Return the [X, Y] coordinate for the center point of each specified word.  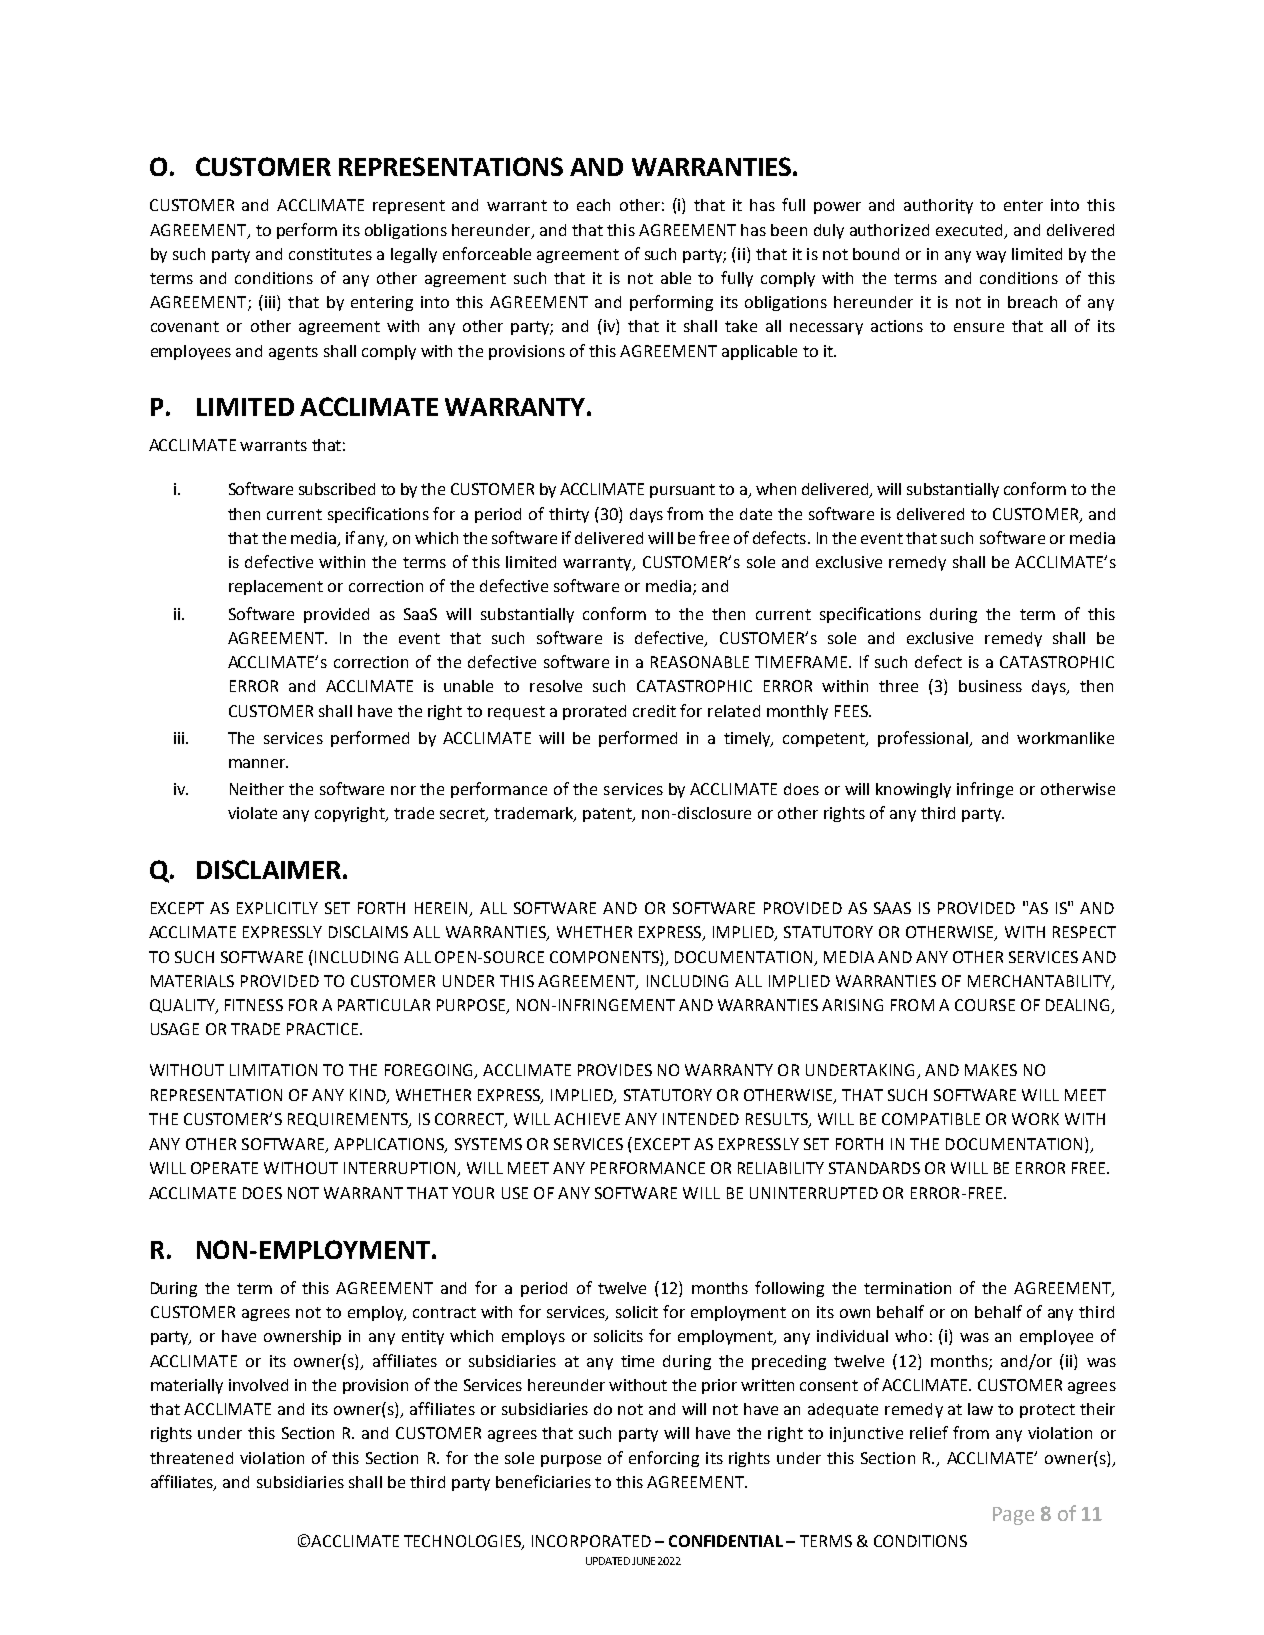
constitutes [330, 254]
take [741, 326]
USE [515, 1193]
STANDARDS [874, 1168]
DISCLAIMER [269, 869]
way [991, 257]
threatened [191, 1458]
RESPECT [1084, 932]
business [990, 686]
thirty [569, 515]
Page [1013, 1516]
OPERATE [224, 1168]
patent [608, 815]
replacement [276, 587]
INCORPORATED [591, 1541]
